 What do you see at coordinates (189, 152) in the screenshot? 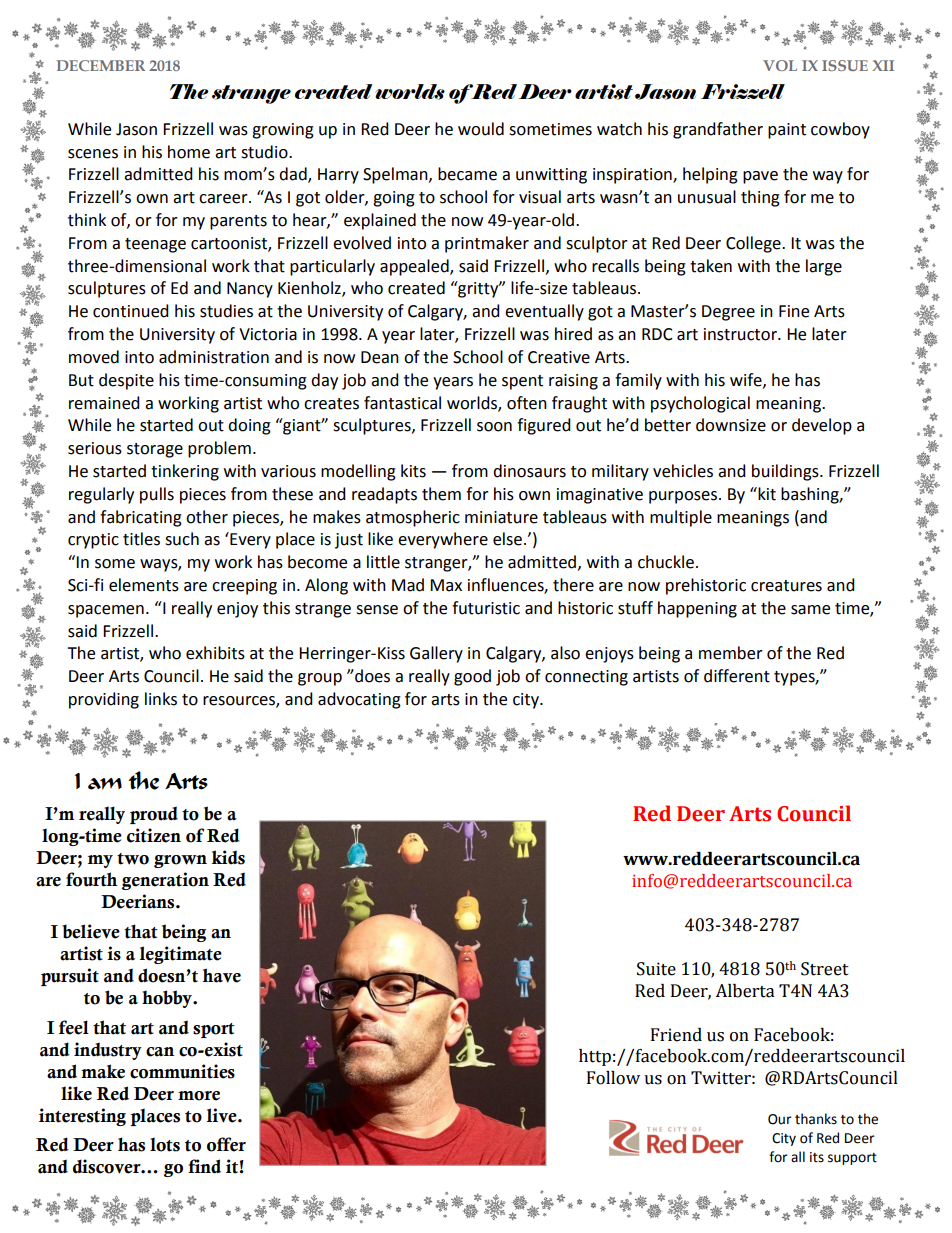
I see `home` at bounding box center [189, 152].
